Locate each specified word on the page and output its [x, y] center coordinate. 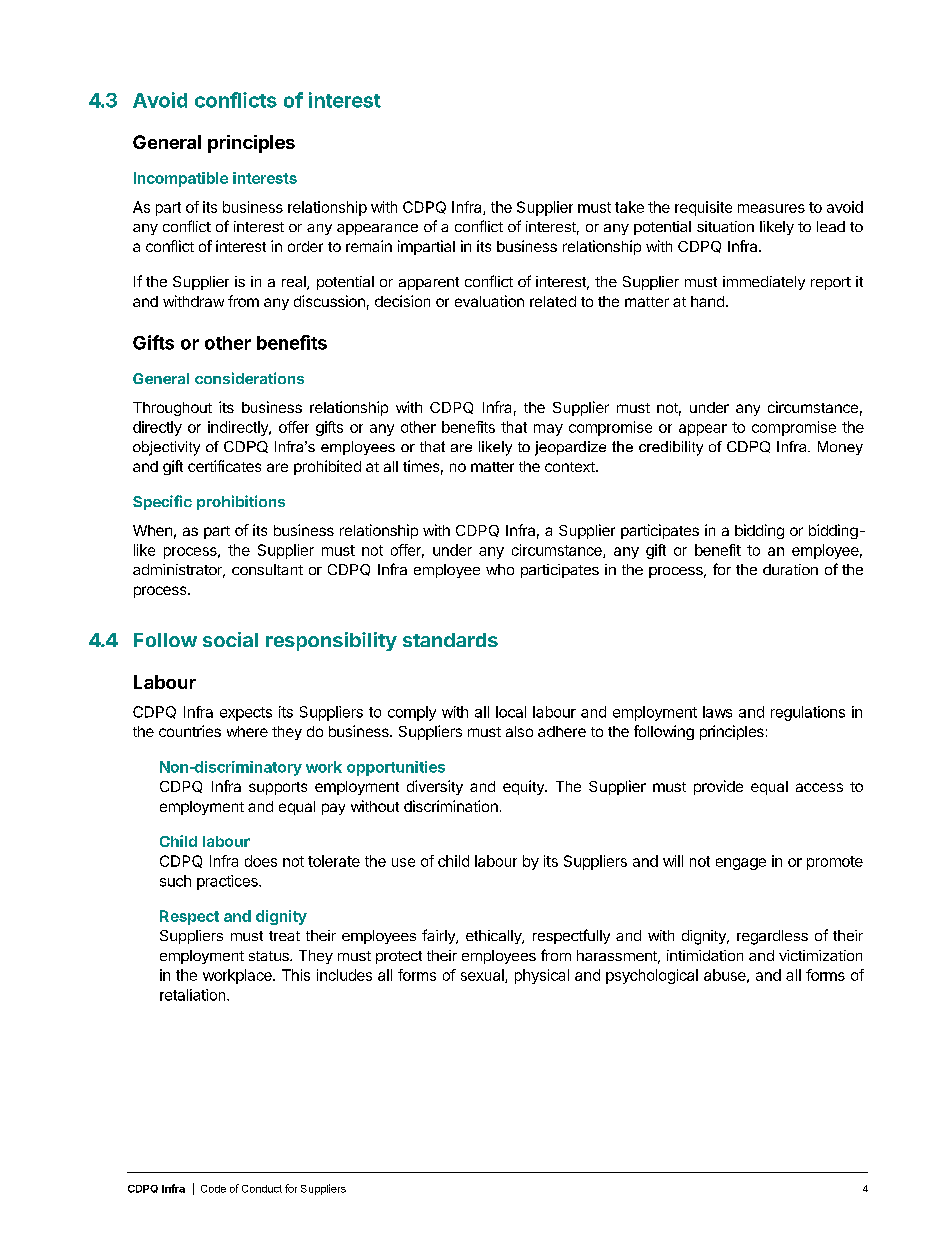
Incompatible [181, 179]
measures [771, 208]
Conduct [262, 1189]
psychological [652, 976]
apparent [429, 283]
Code [213, 1189]
